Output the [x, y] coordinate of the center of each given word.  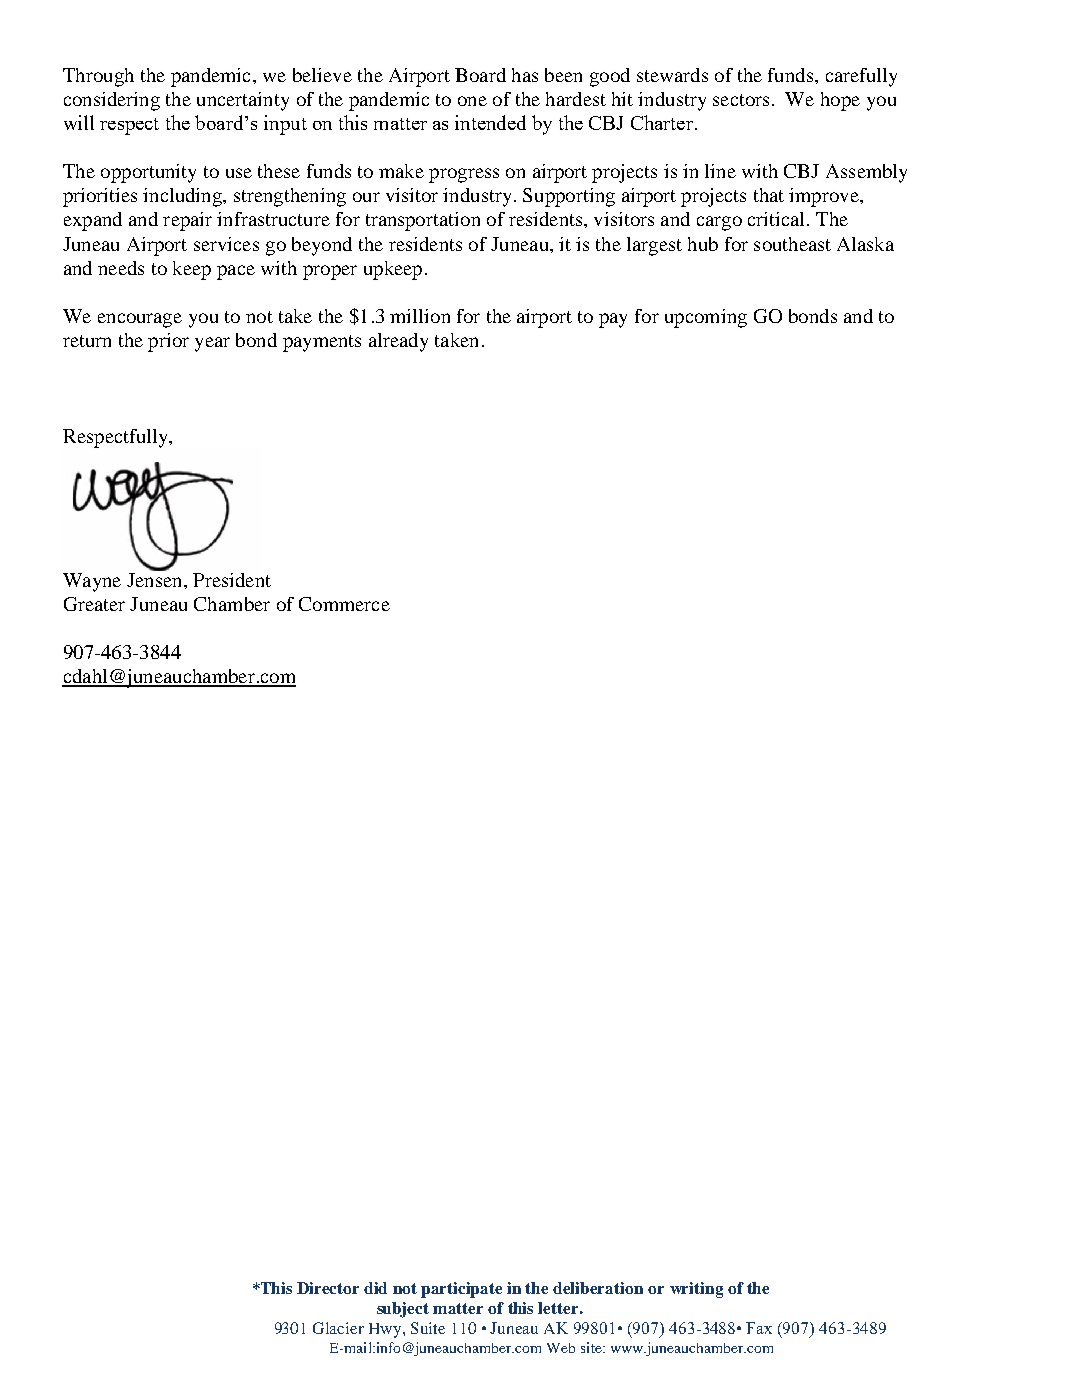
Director [328, 1288]
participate [461, 1290]
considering [112, 101]
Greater [94, 604]
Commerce [344, 604]
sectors [741, 100]
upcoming [706, 318]
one [472, 101]
